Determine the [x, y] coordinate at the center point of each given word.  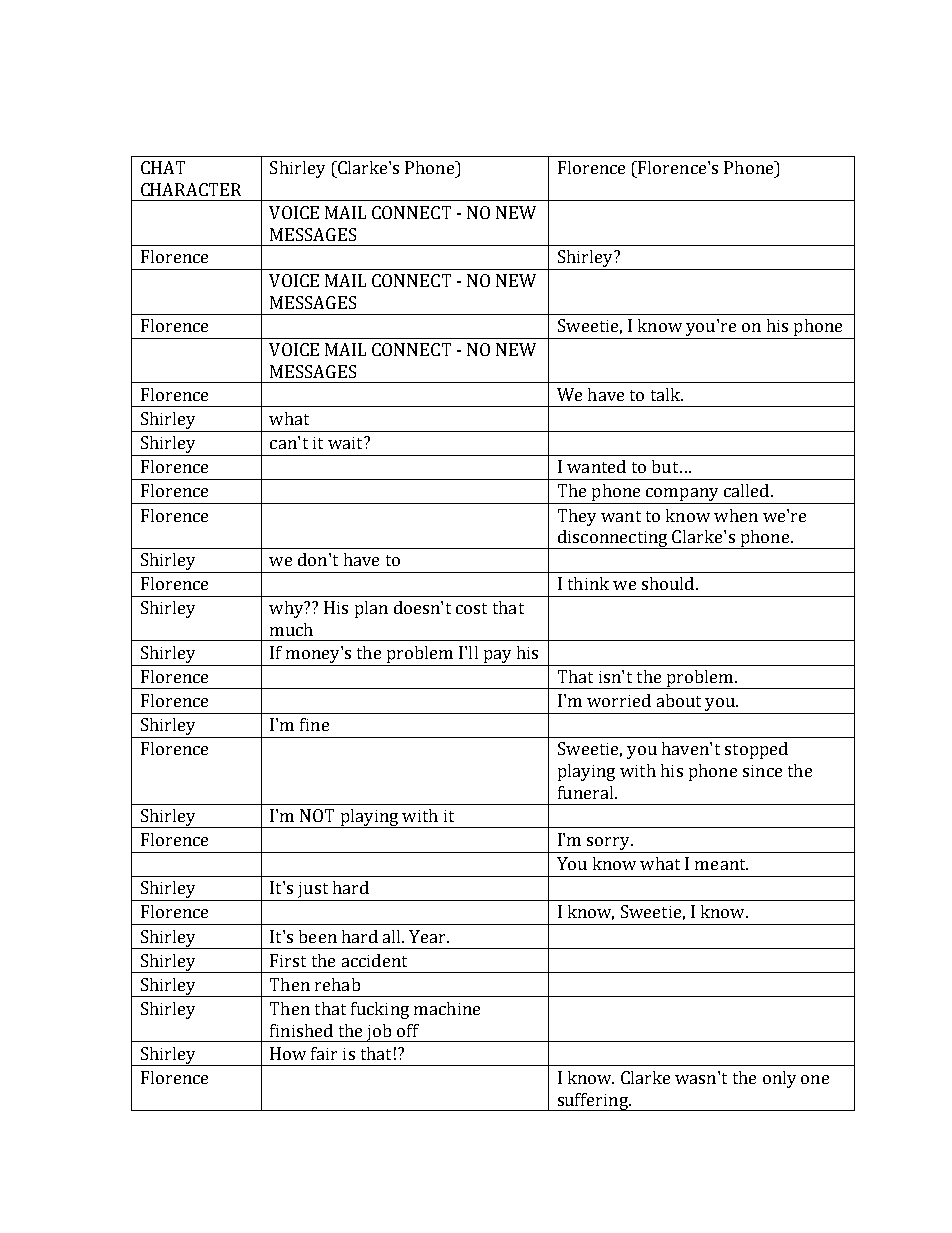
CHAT [163, 167]
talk [666, 394]
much [291, 629]
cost [471, 608]
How [288, 1053]
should [669, 583]
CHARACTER [191, 189]
